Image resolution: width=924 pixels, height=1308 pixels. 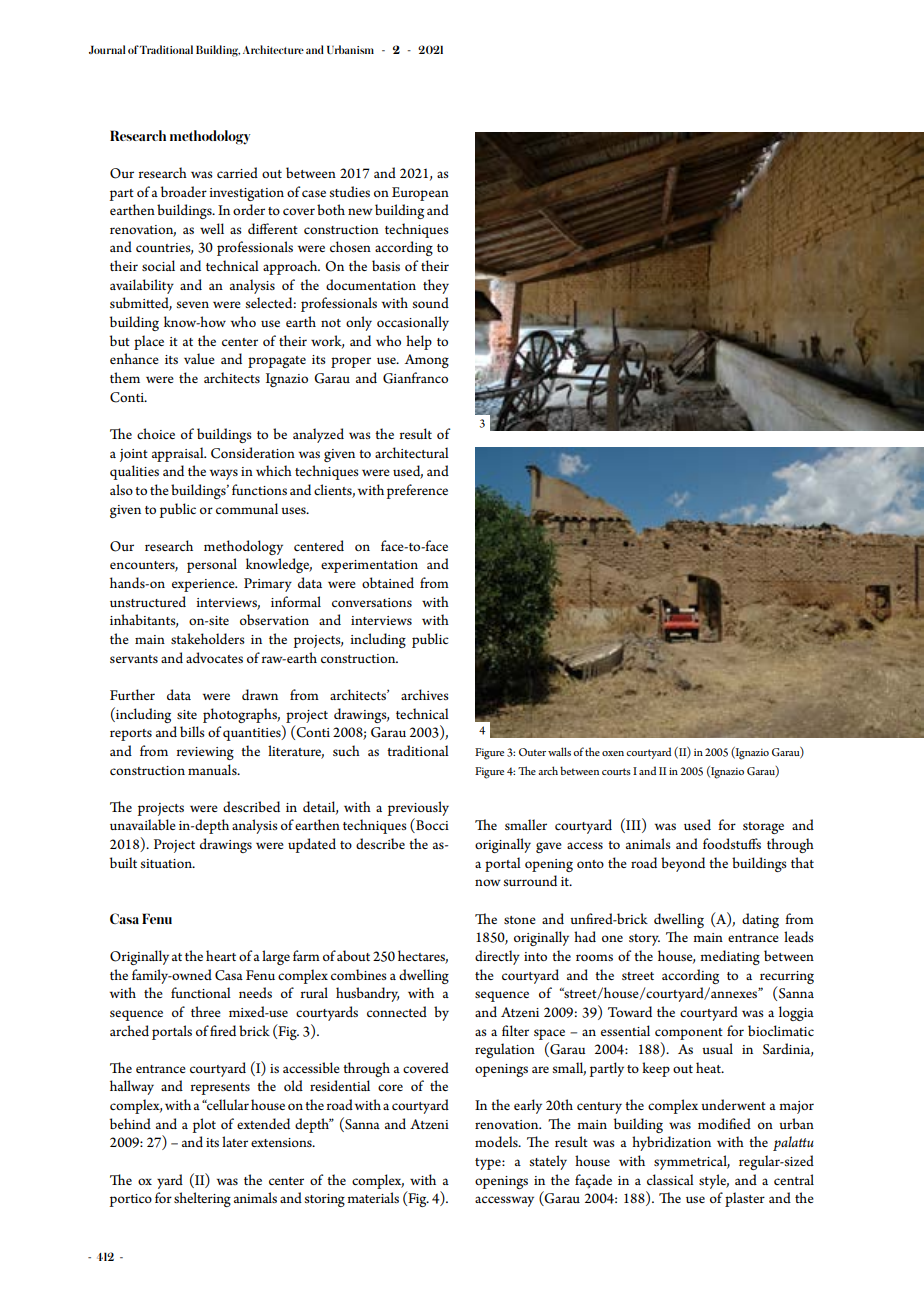 I want to click on Journal, so click(x=107, y=49).
